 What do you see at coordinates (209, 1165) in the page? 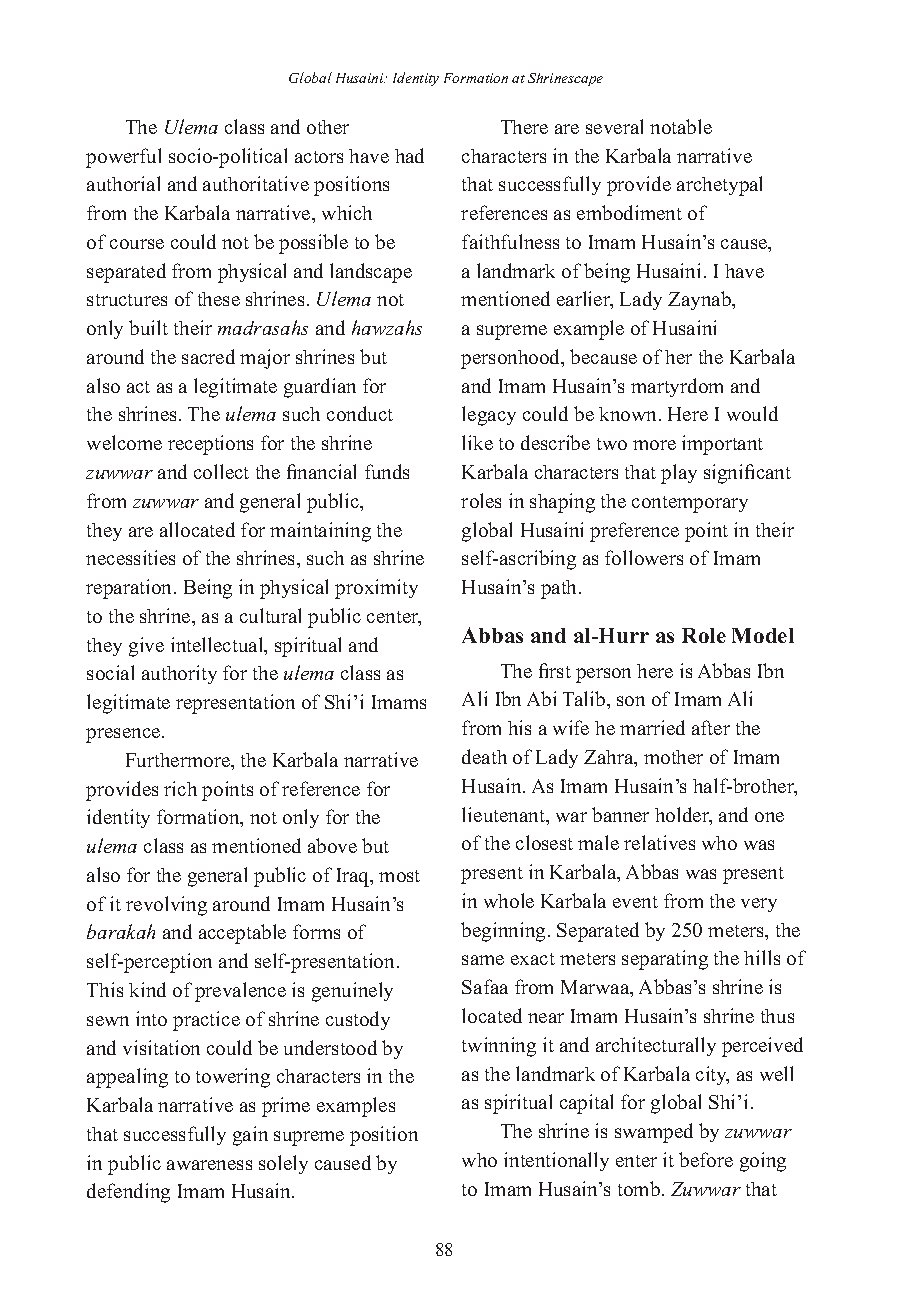
I see `awareness` at bounding box center [209, 1165].
